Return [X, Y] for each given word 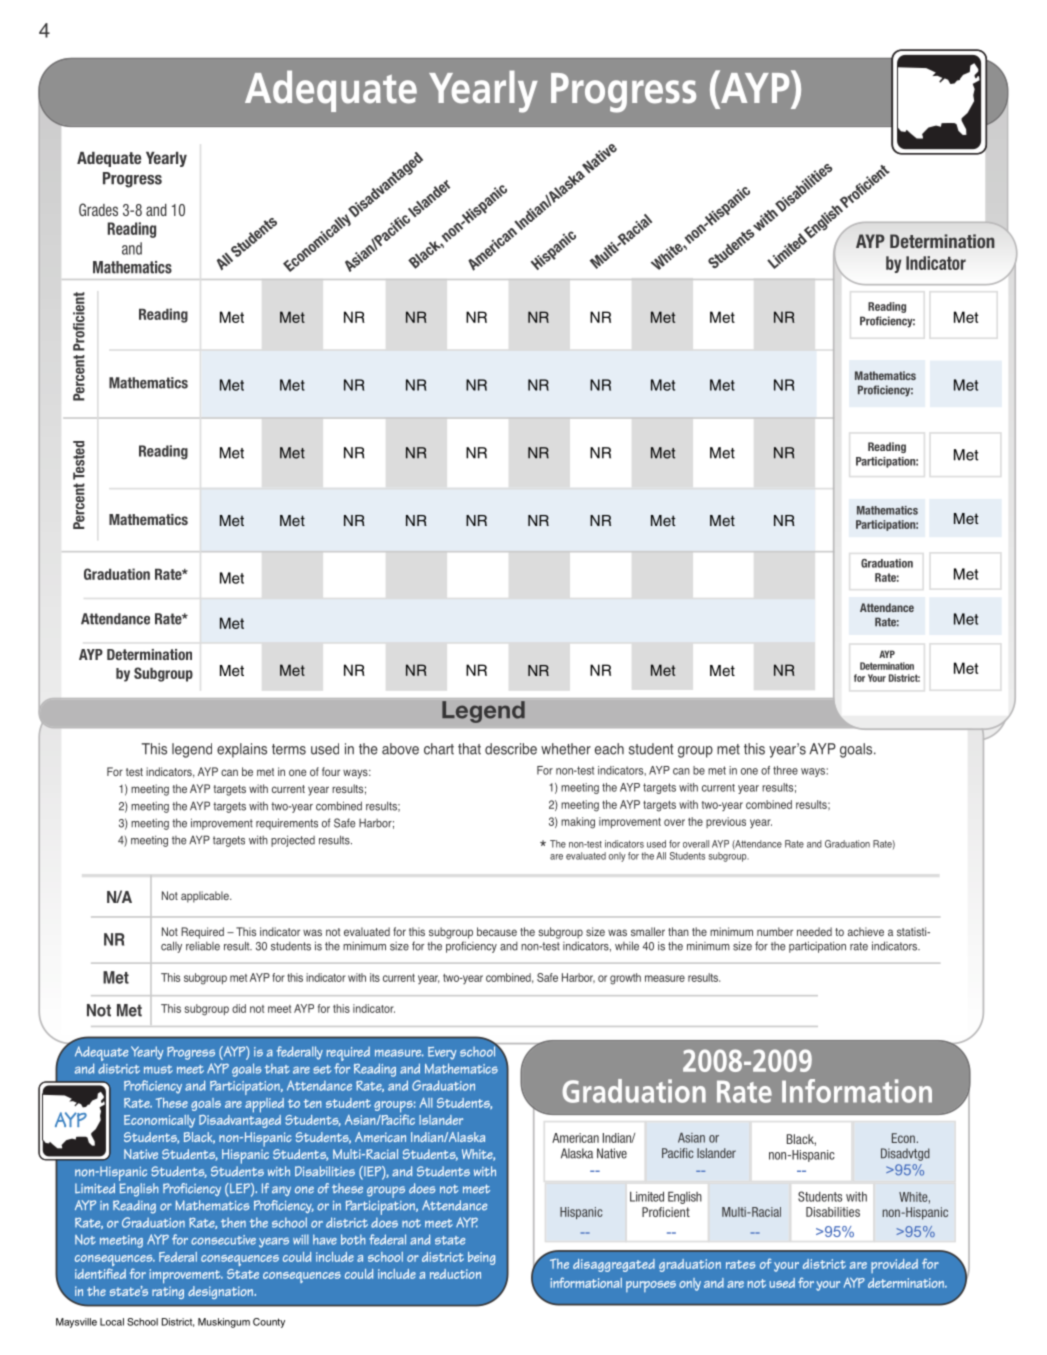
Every [442, 1053]
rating [168, 1292]
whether [566, 749]
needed [814, 931]
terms [289, 749]
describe [511, 749]
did [239, 1008]
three [785, 770]
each [609, 749]
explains [242, 750]
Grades [98, 209]
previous [726, 822]
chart [439, 749]
